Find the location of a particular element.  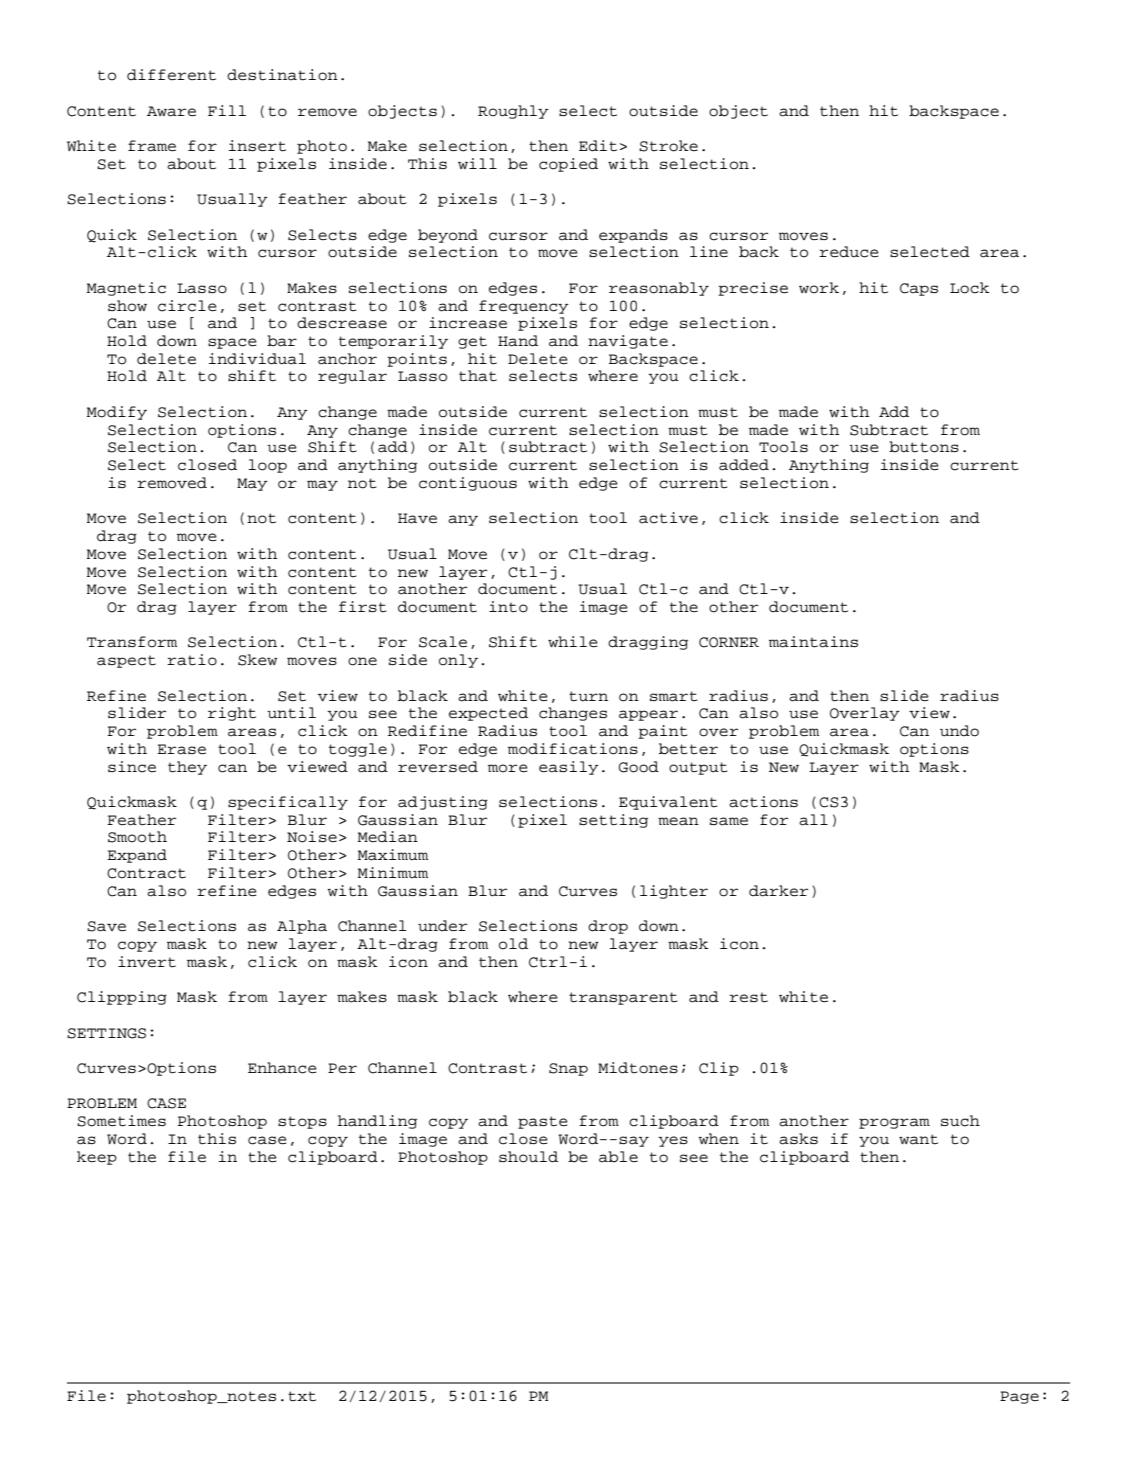

Roughly is located at coordinates (513, 112).
